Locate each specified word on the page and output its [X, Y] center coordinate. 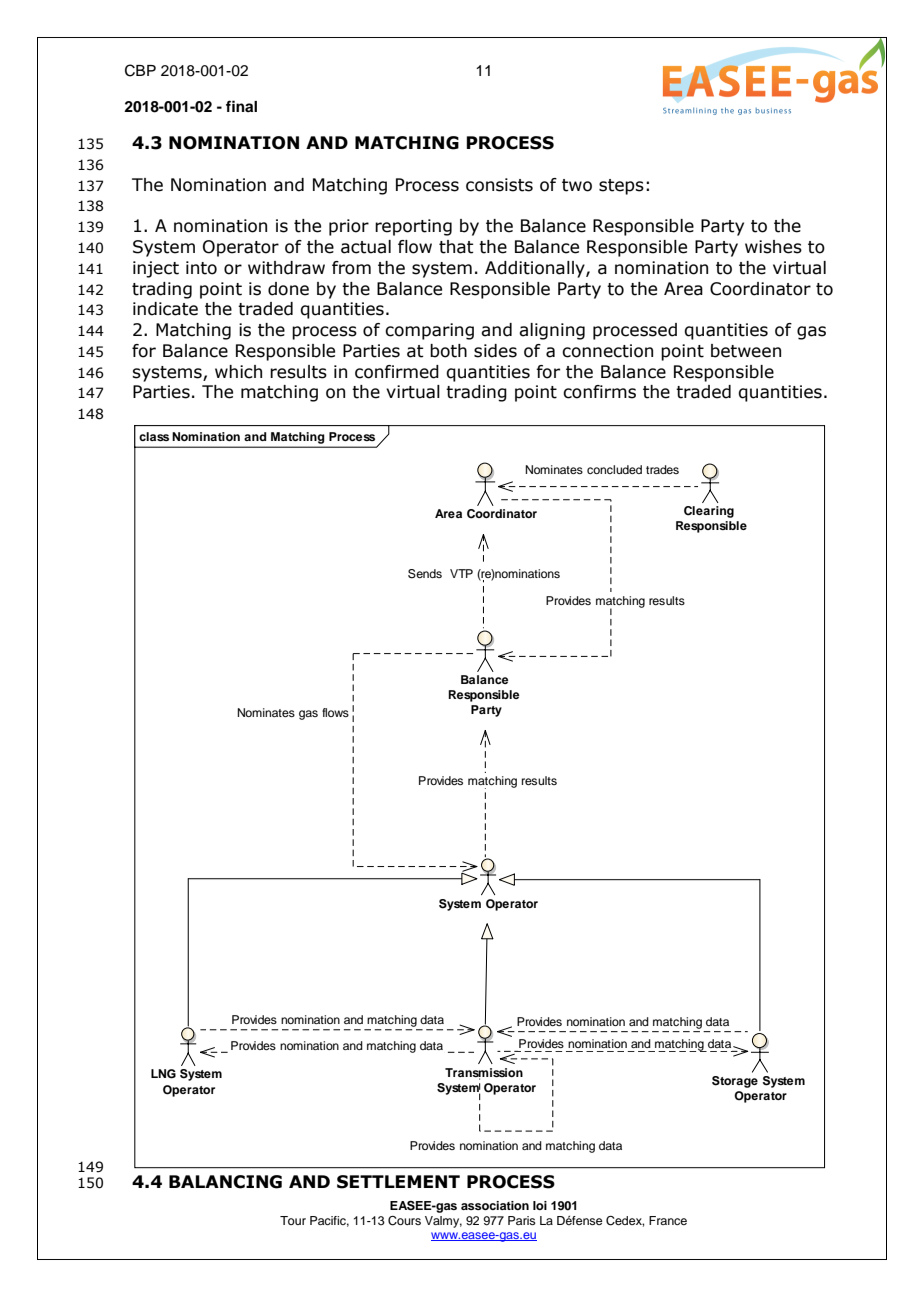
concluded [614, 469]
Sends [425, 574]
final [241, 106]
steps [621, 187]
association [495, 1205]
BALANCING [225, 1182]
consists [499, 185]
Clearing [709, 512]
